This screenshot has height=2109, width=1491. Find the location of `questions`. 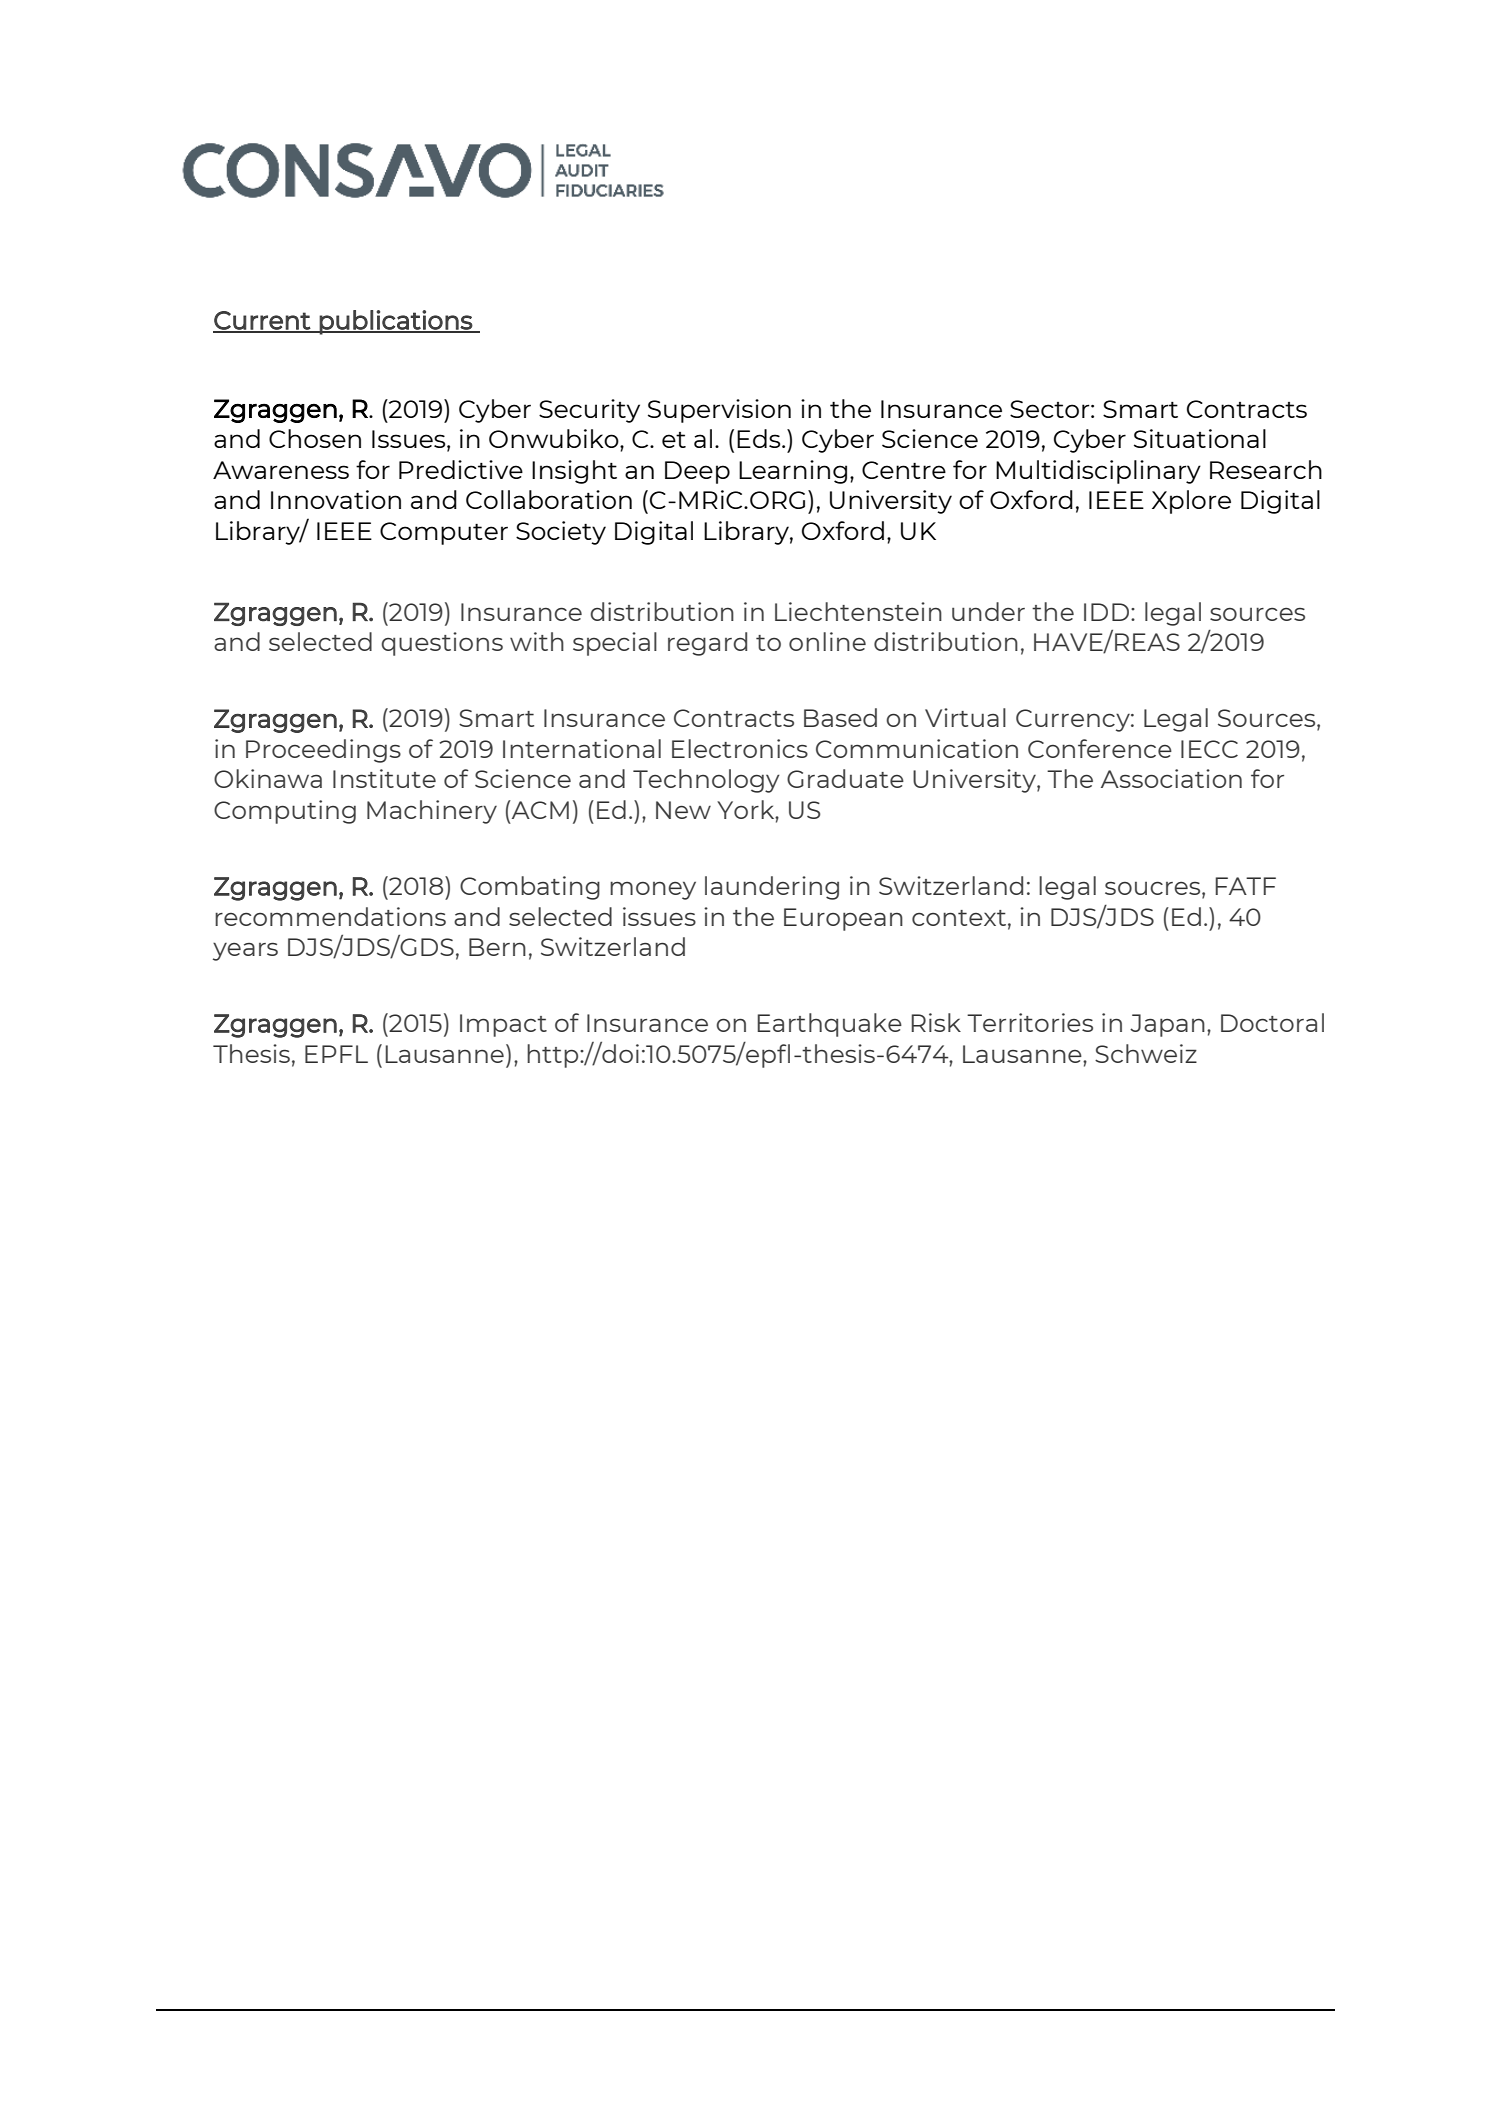

questions is located at coordinates (442, 644).
